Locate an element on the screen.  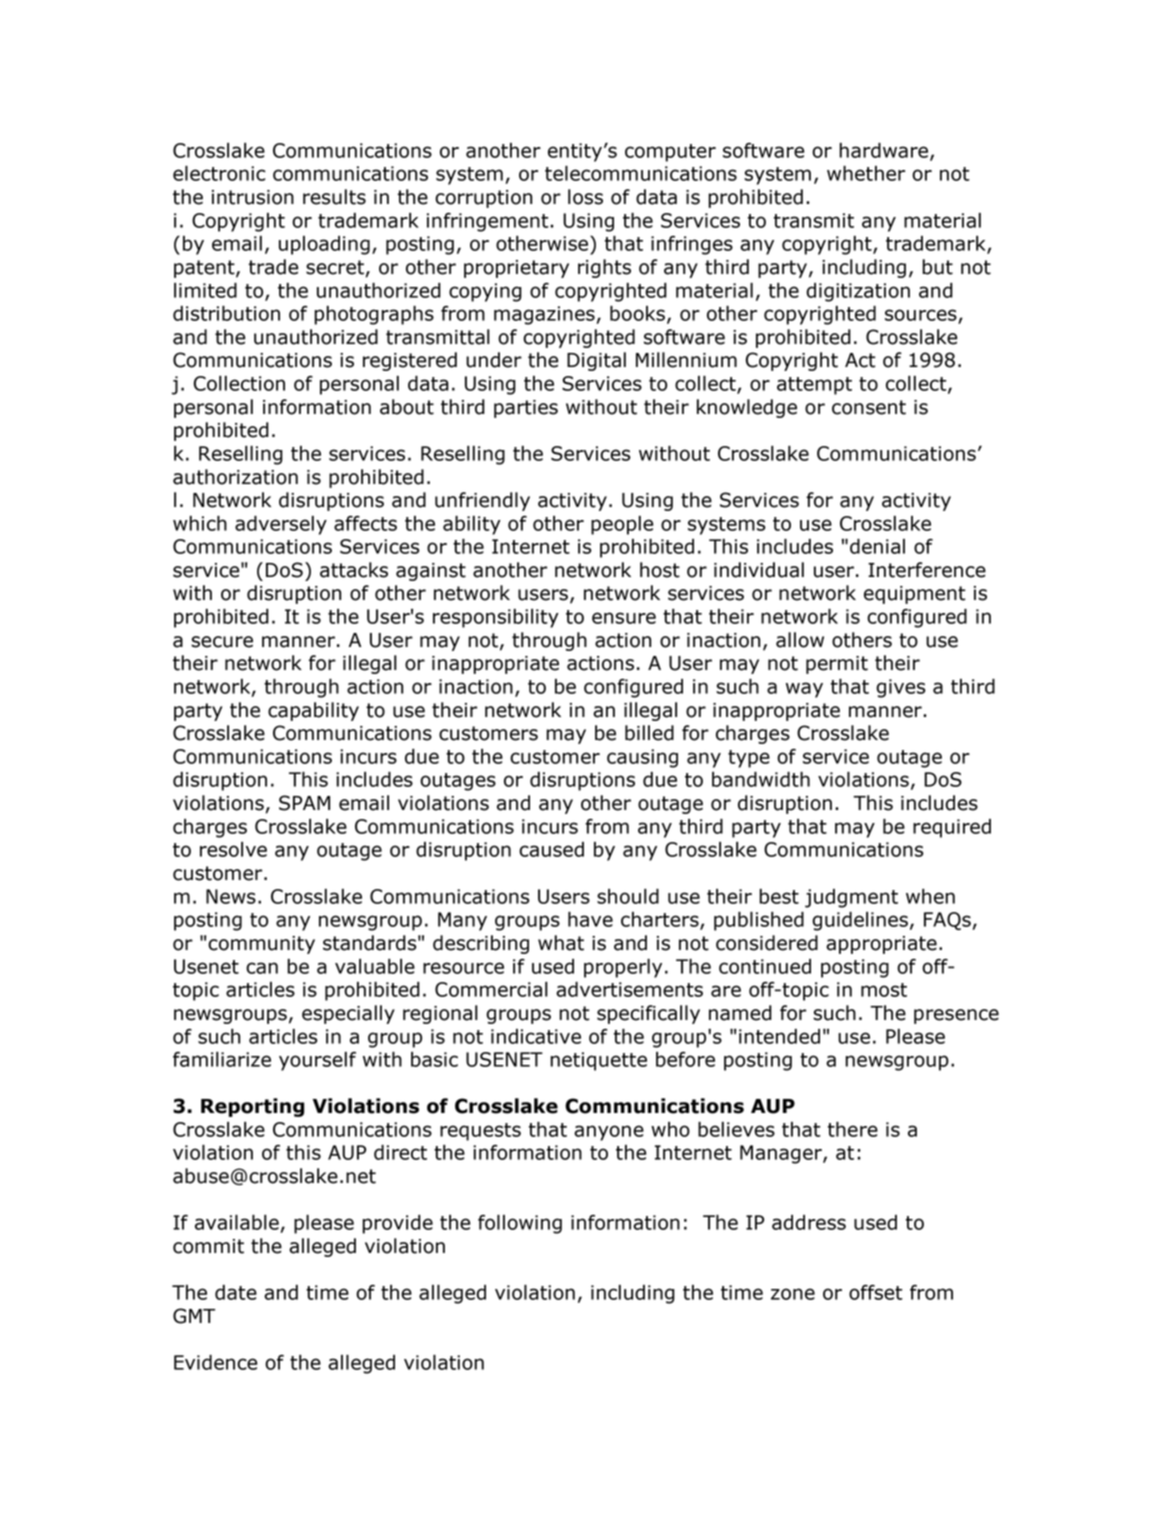
most is located at coordinates (884, 990).
